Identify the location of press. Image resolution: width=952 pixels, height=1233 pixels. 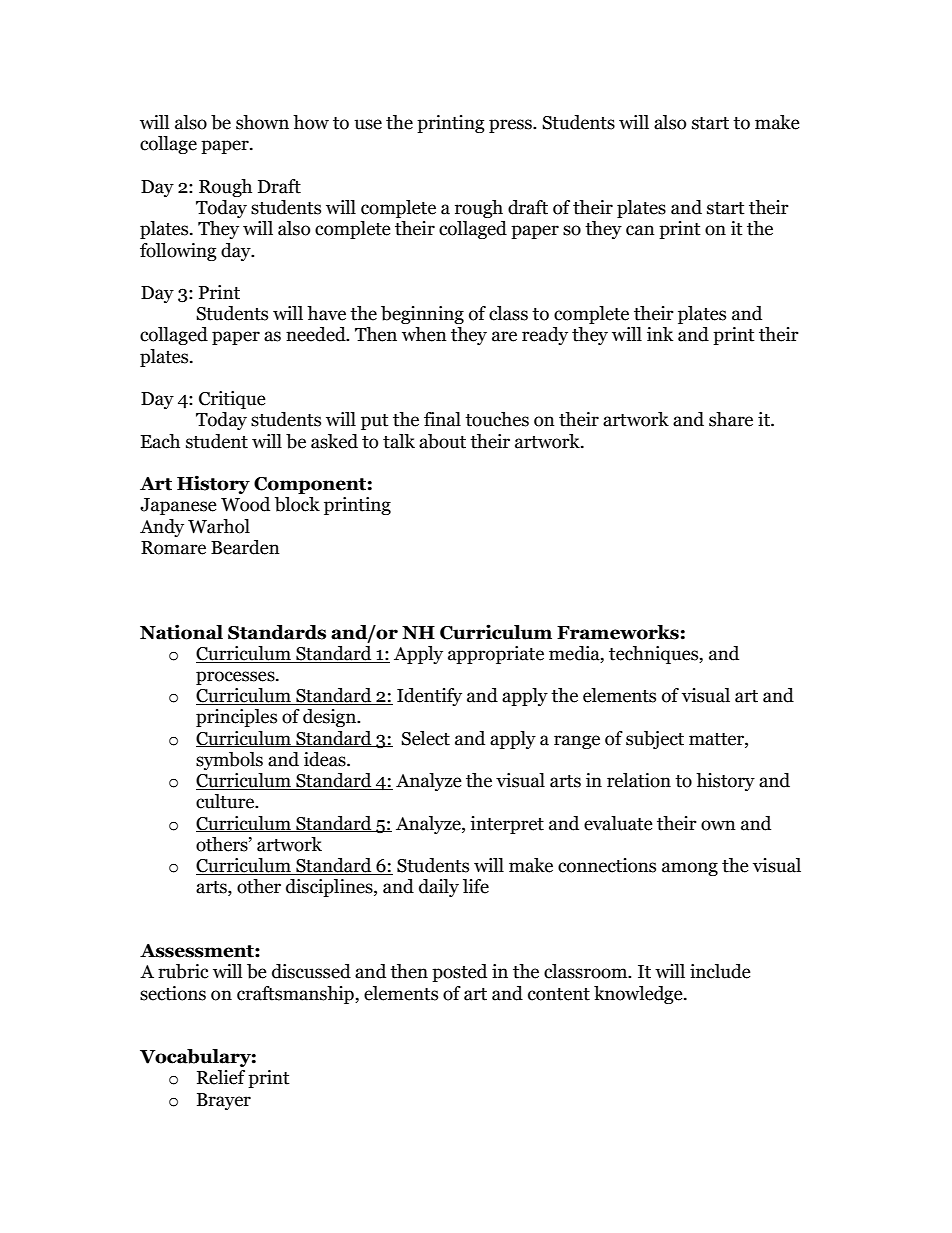
(511, 126).
